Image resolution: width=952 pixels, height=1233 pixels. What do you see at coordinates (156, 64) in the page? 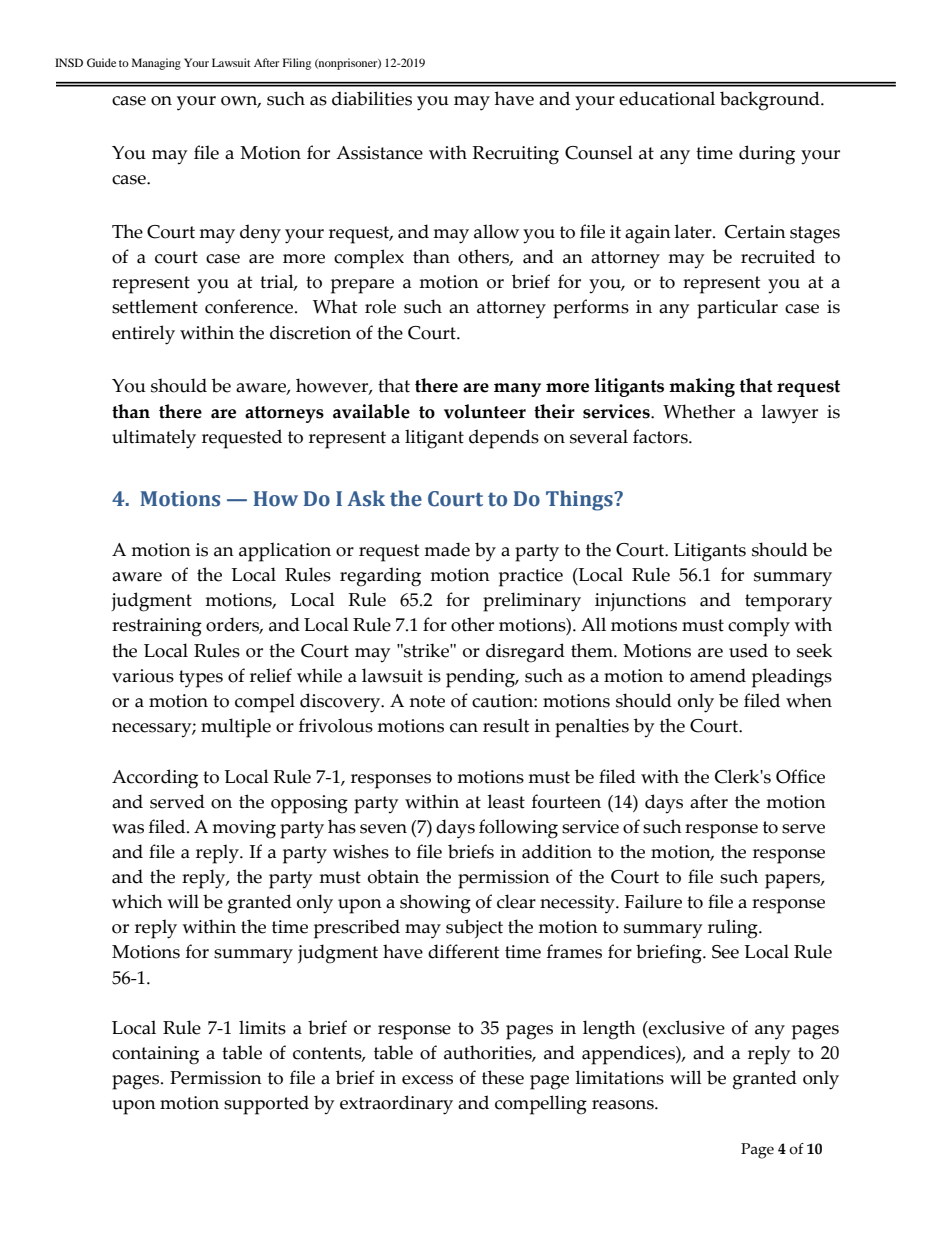
I see `Managing` at bounding box center [156, 64].
